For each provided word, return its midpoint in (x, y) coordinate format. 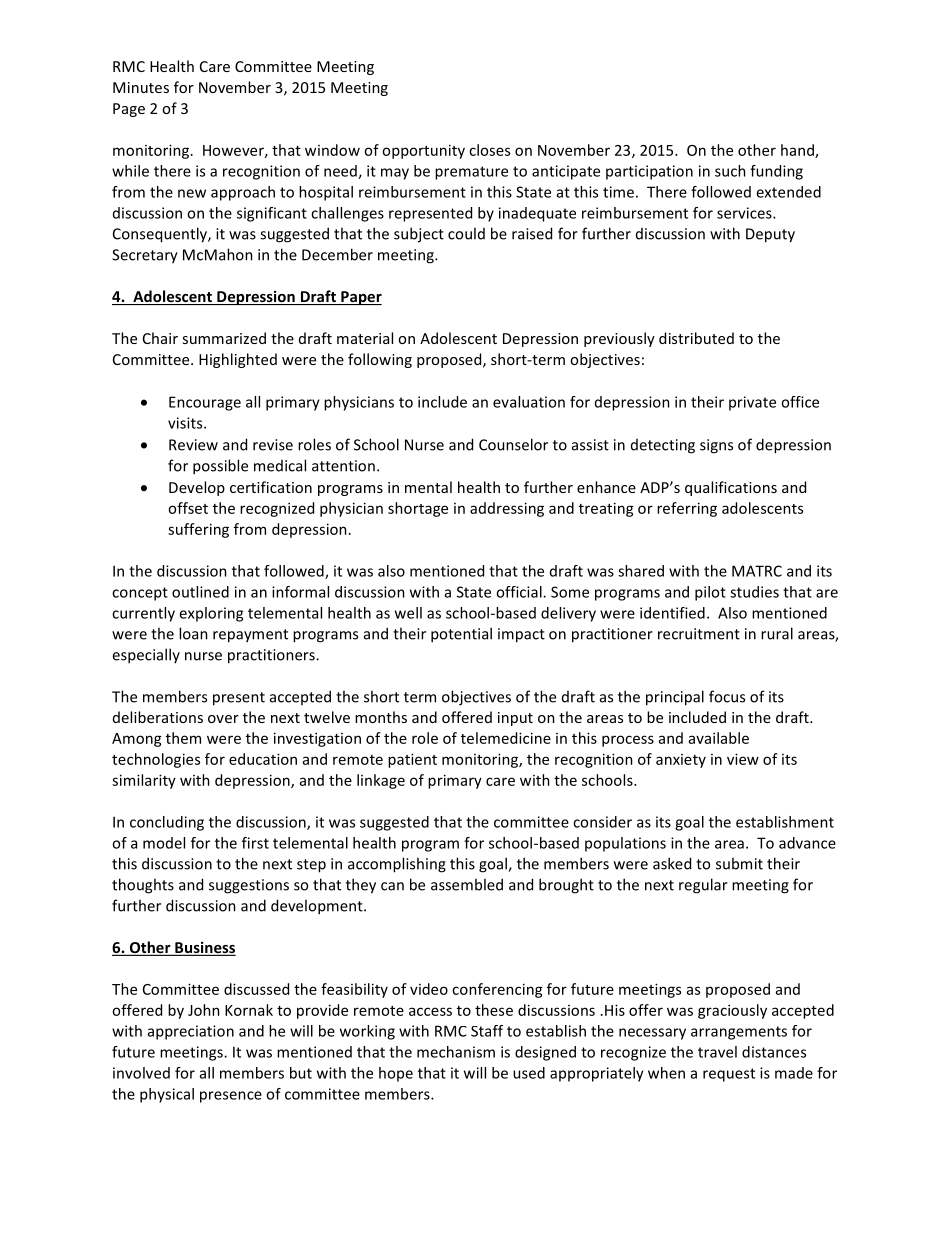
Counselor (513, 444)
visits (186, 423)
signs (716, 446)
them (183, 738)
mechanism (456, 1052)
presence (231, 1097)
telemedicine (506, 738)
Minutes (141, 87)
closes (489, 150)
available (719, 738)
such (730, 171)
